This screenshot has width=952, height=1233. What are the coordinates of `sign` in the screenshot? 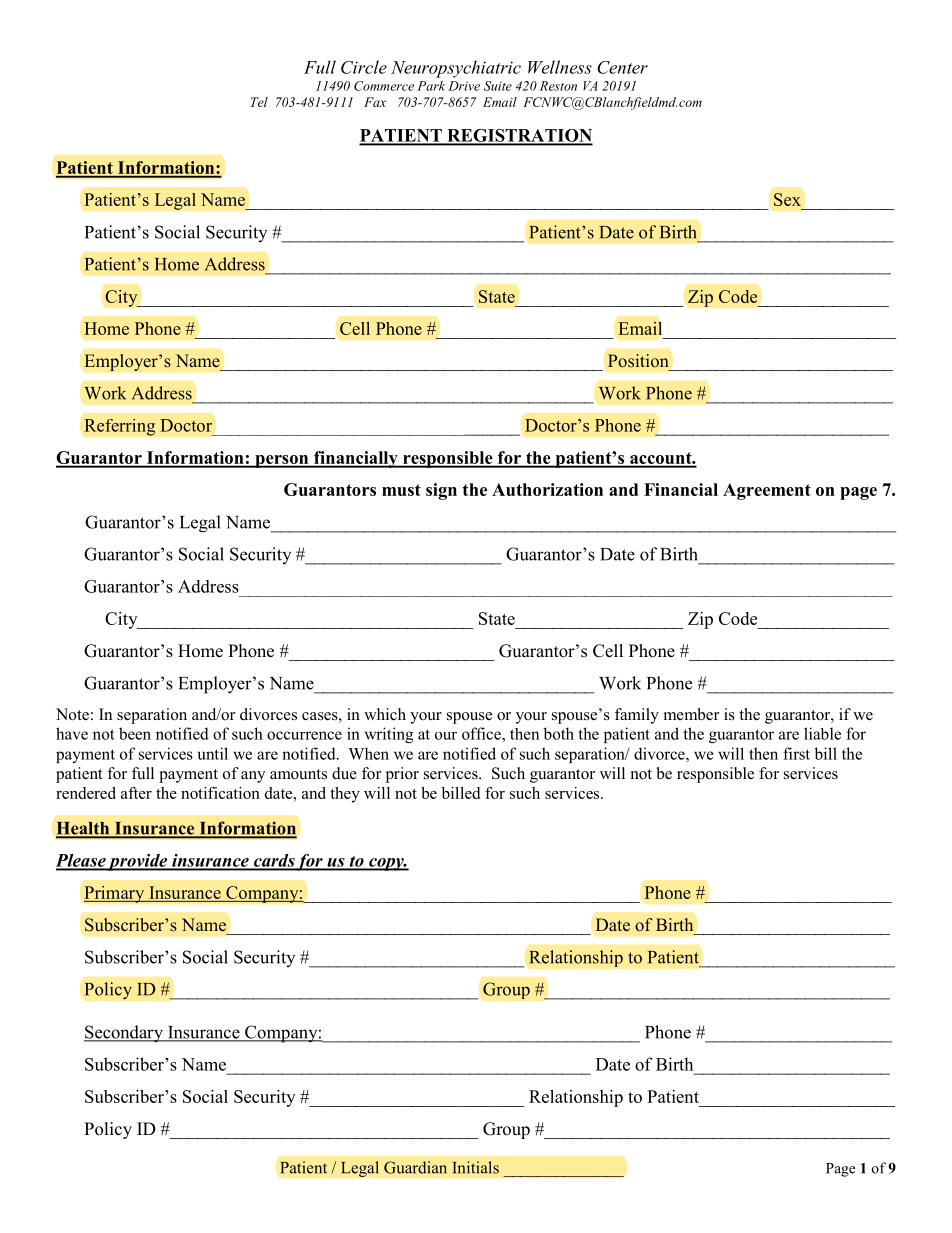 It's located at (441, 491).
